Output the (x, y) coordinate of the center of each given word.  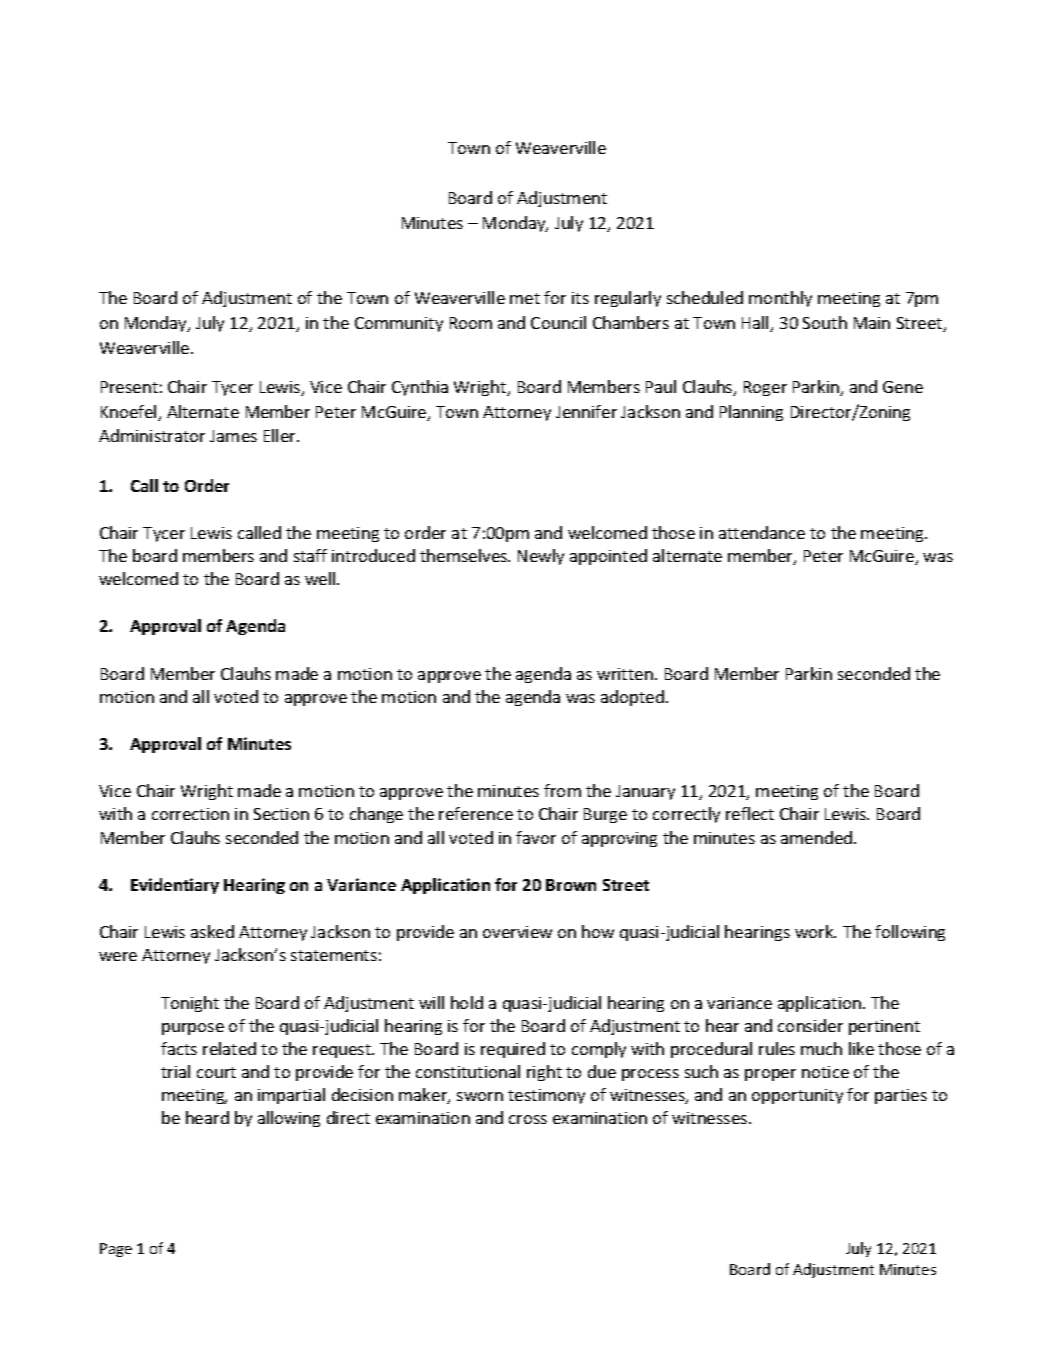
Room (471, 323)
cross (528, 1119)
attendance (762, 532)
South (825, 322)
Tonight (190, 1004)
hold (467, 1002)
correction (190, 814)
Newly (541, 557)
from (562, 790)
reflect (750, 813)
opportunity (797, 1096)
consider (810, 1025)
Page (116, 1250)
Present (129, 387)
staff (310, 555)
